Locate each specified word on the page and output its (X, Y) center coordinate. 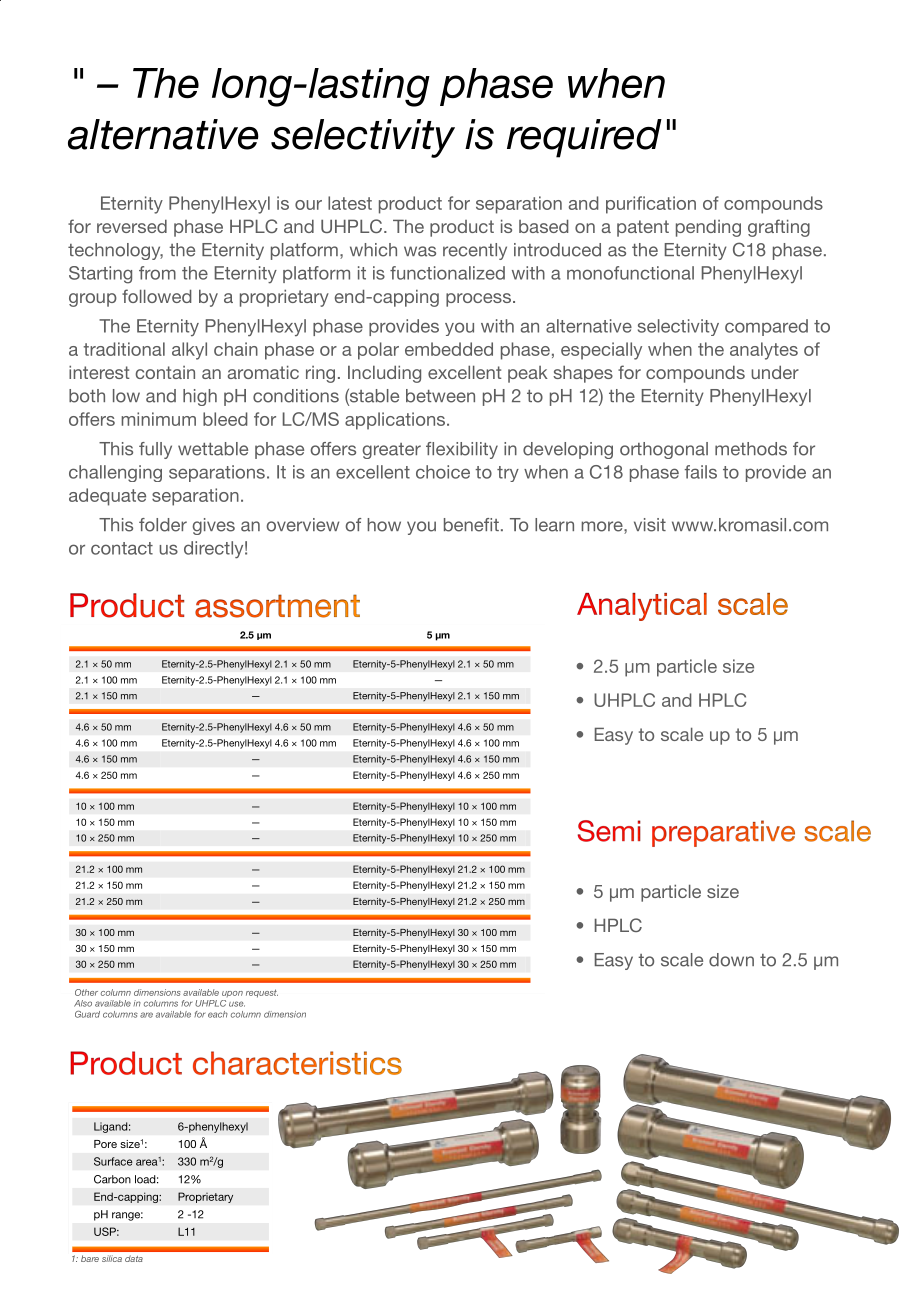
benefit (471, 525)
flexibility (462, 450)
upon (232, 994)
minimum (158, 419)
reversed (132, 226)
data (134, 1258)
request (262, 993)
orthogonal (664, 450)
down (731, 960)
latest (350, 203)
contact (122, 548)
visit (650, 525)
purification (651, 205)
